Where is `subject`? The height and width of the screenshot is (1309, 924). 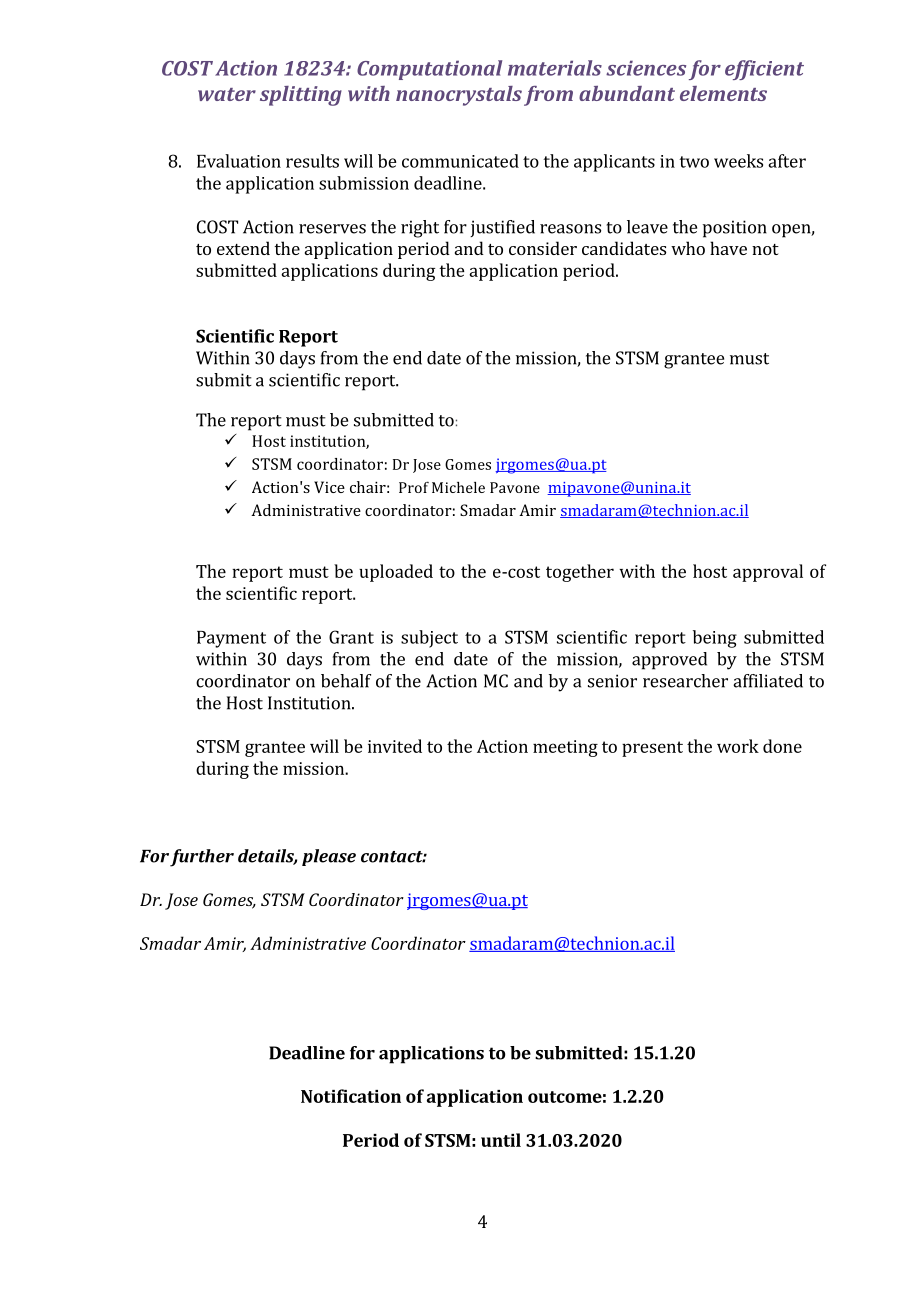
subject is located at coordinates (429, 639).
